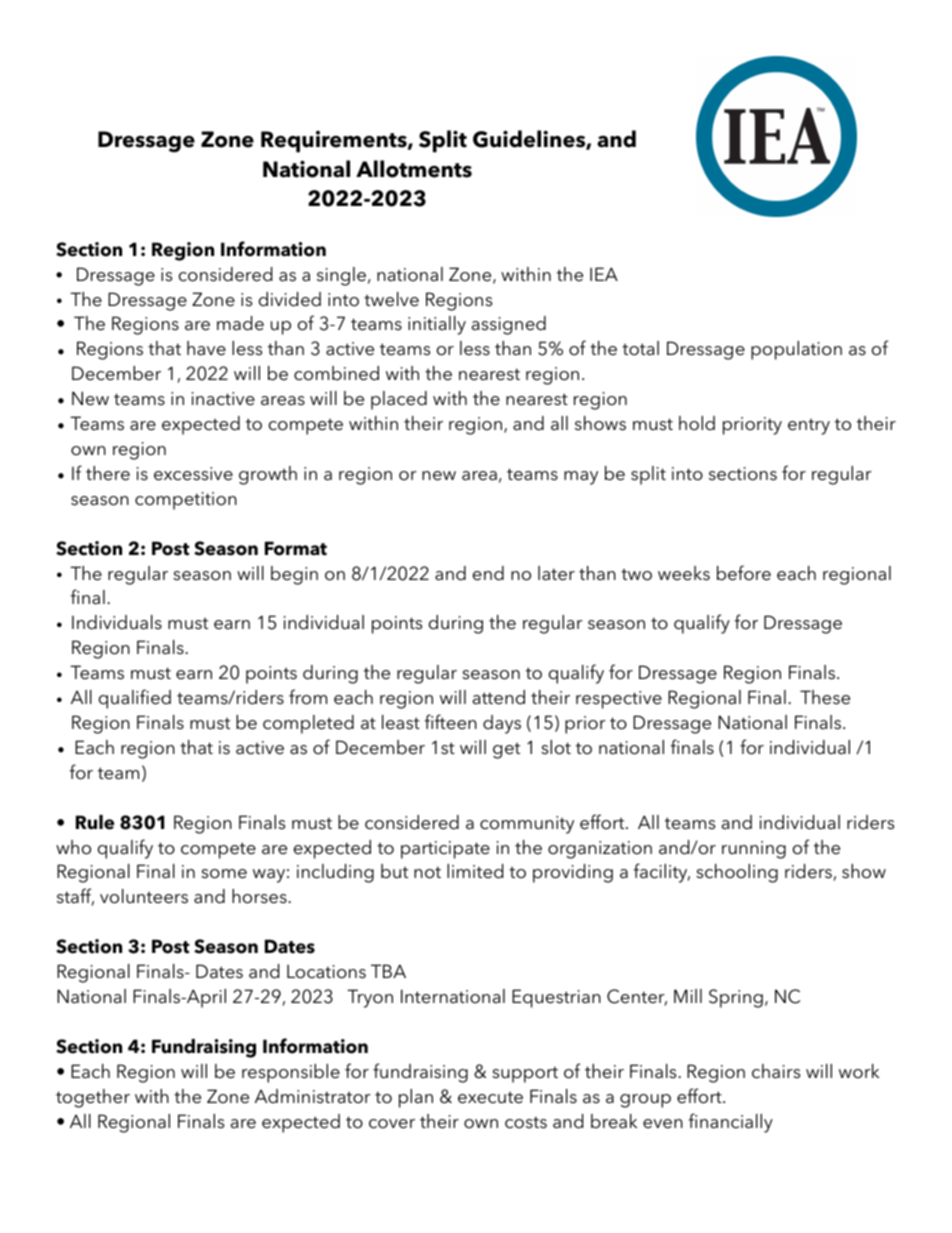 The image size is (952, 1233). I want to click on divided, so click(290, 299).
